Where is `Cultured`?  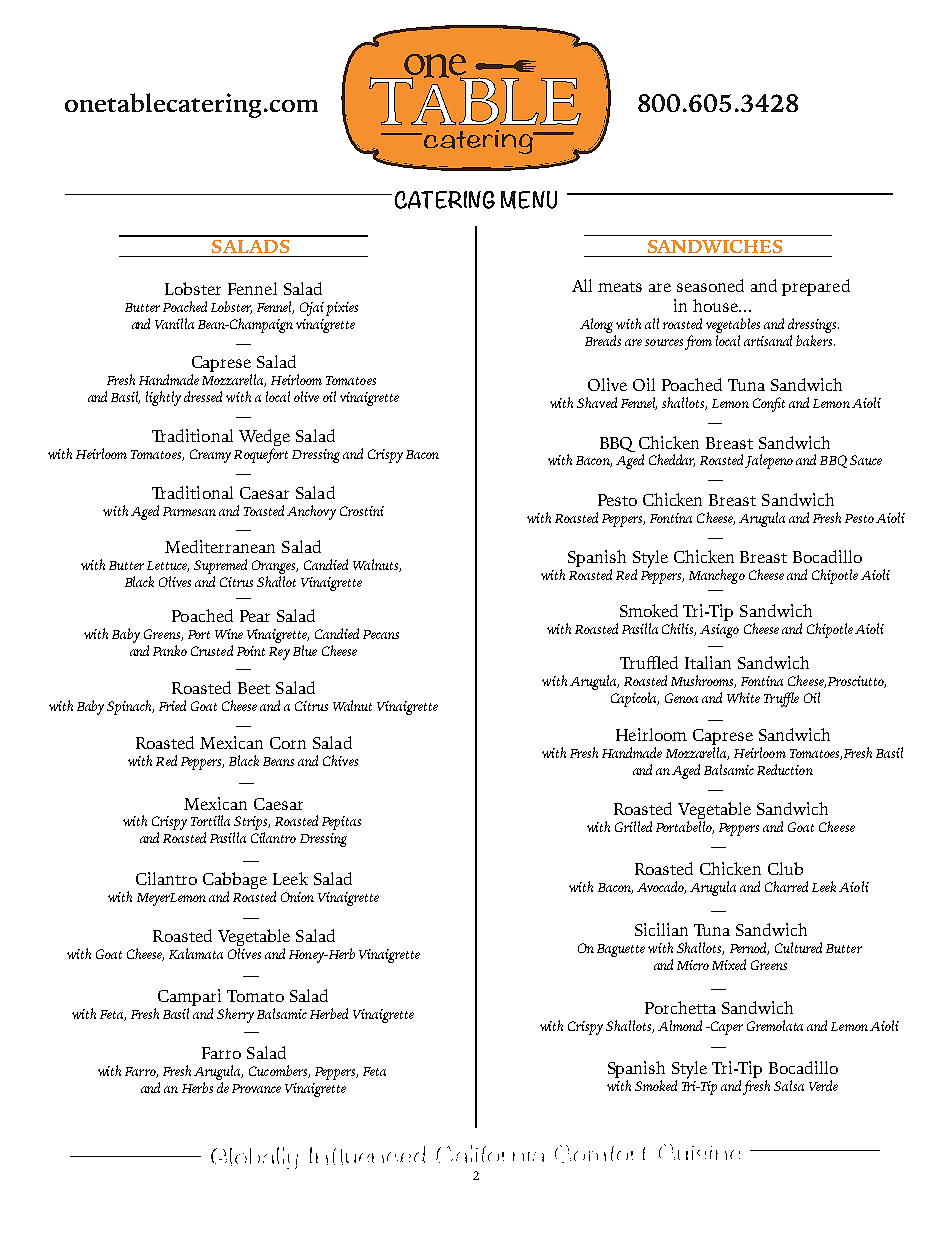
Cultured is located at coordinates (798, 947).
